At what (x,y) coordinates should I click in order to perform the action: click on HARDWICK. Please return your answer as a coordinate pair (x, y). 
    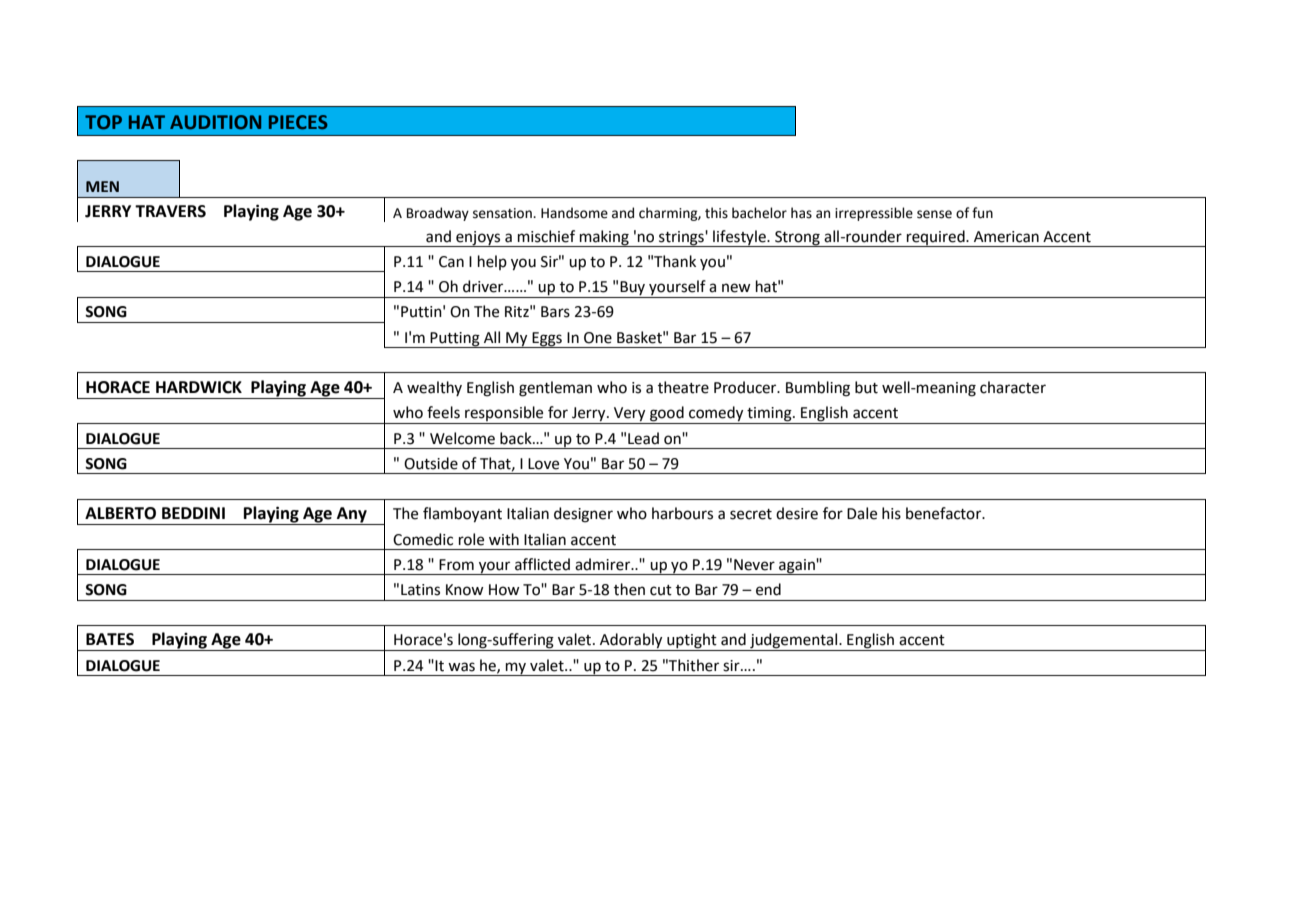
    Looking at the image, I should click on (199, 387).
